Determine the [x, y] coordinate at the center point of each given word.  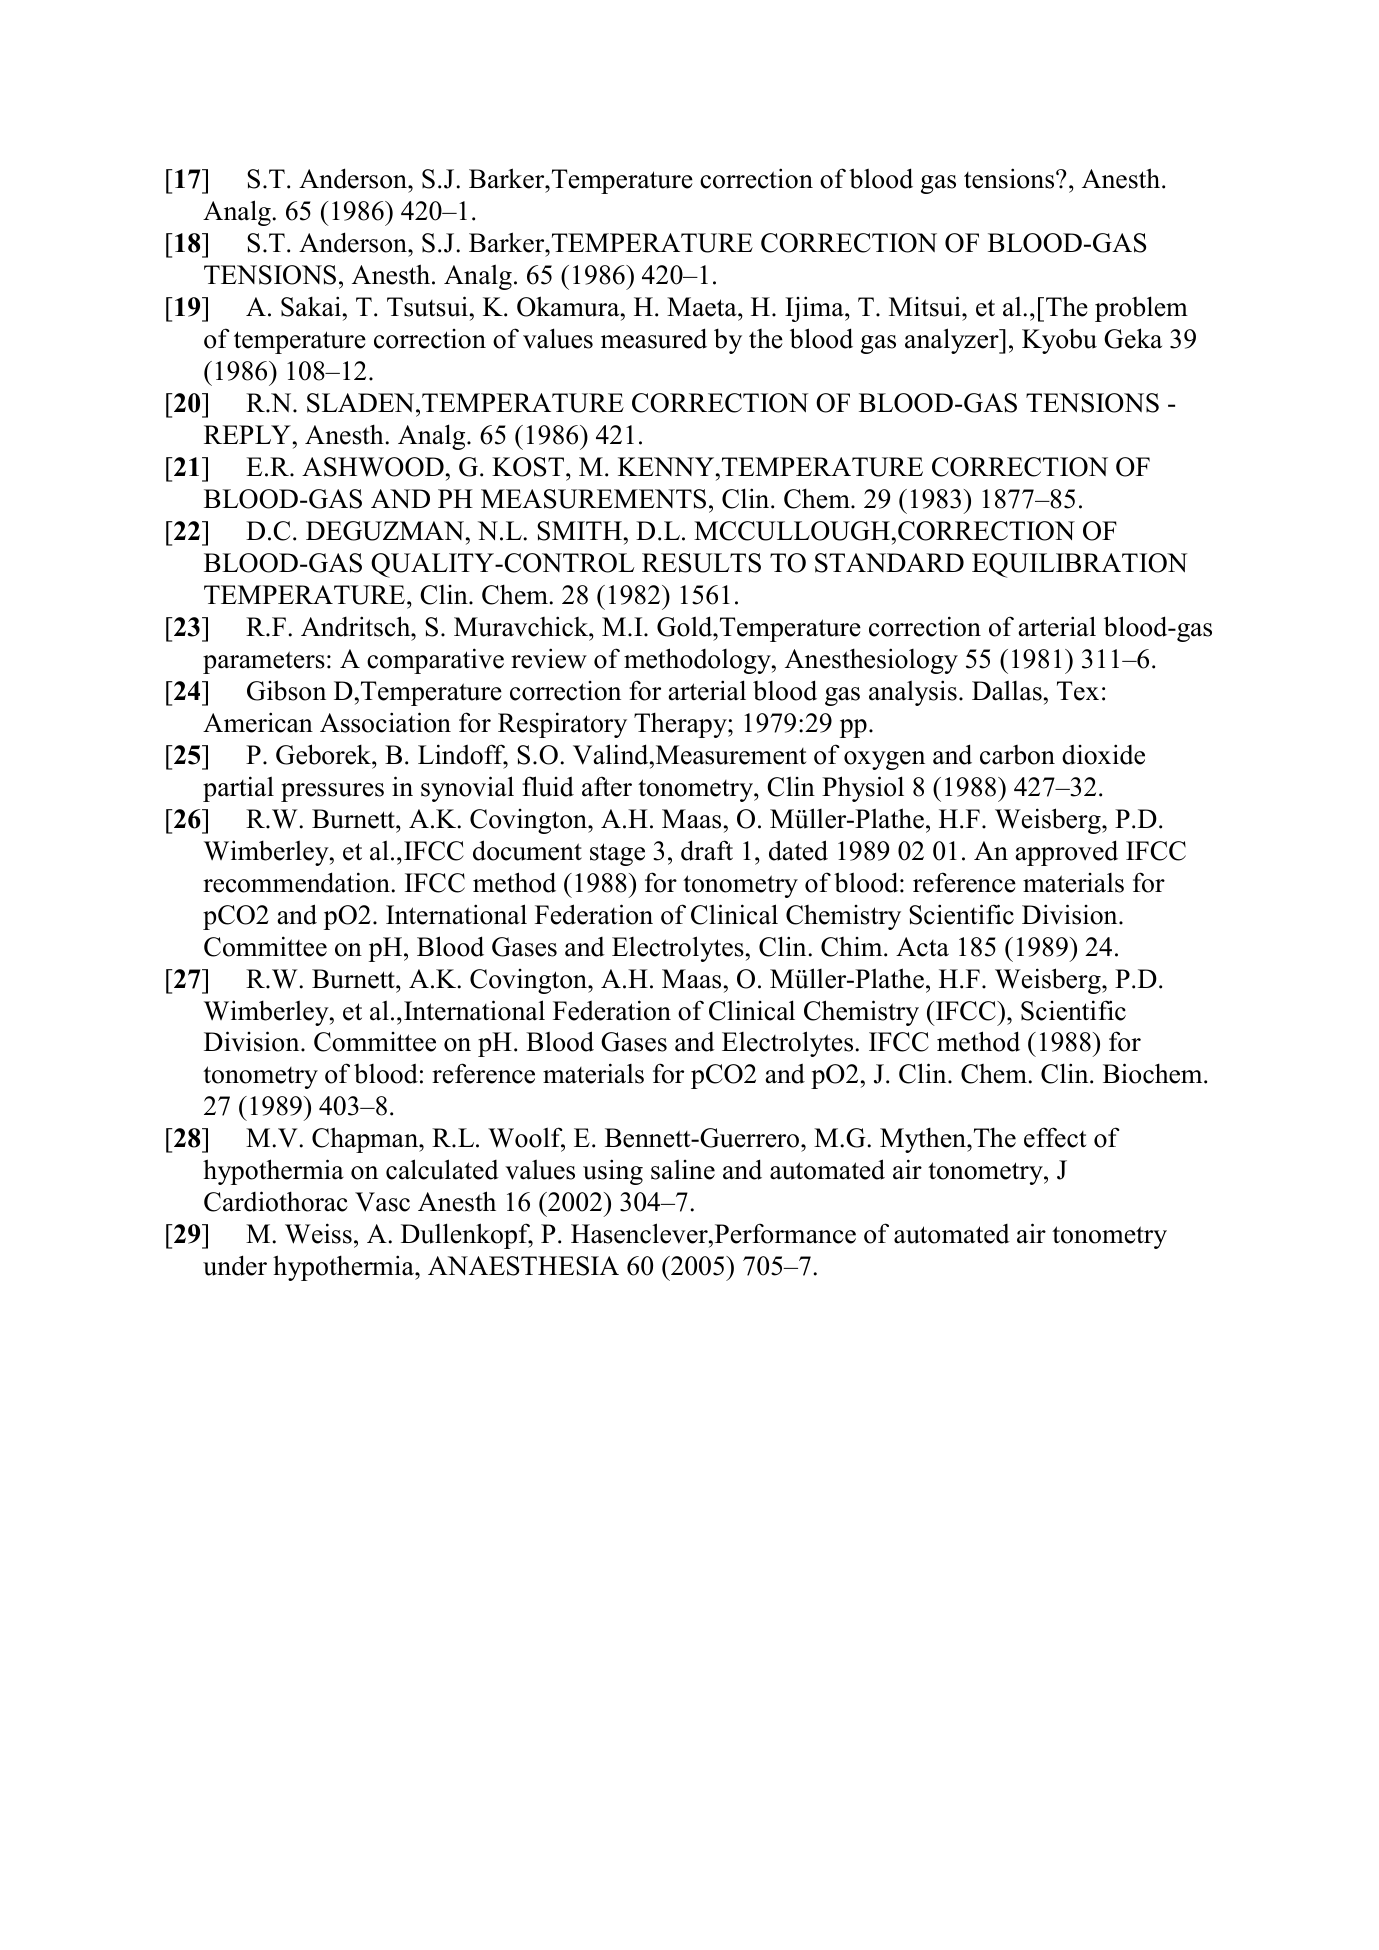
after [607, 786]
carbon [1017, 755]
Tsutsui [427, 306]
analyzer [953, 341]
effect [1055, 1137]
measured [654, 338]
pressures [332, 792]
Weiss [318, 1233]
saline [683, 1169]
